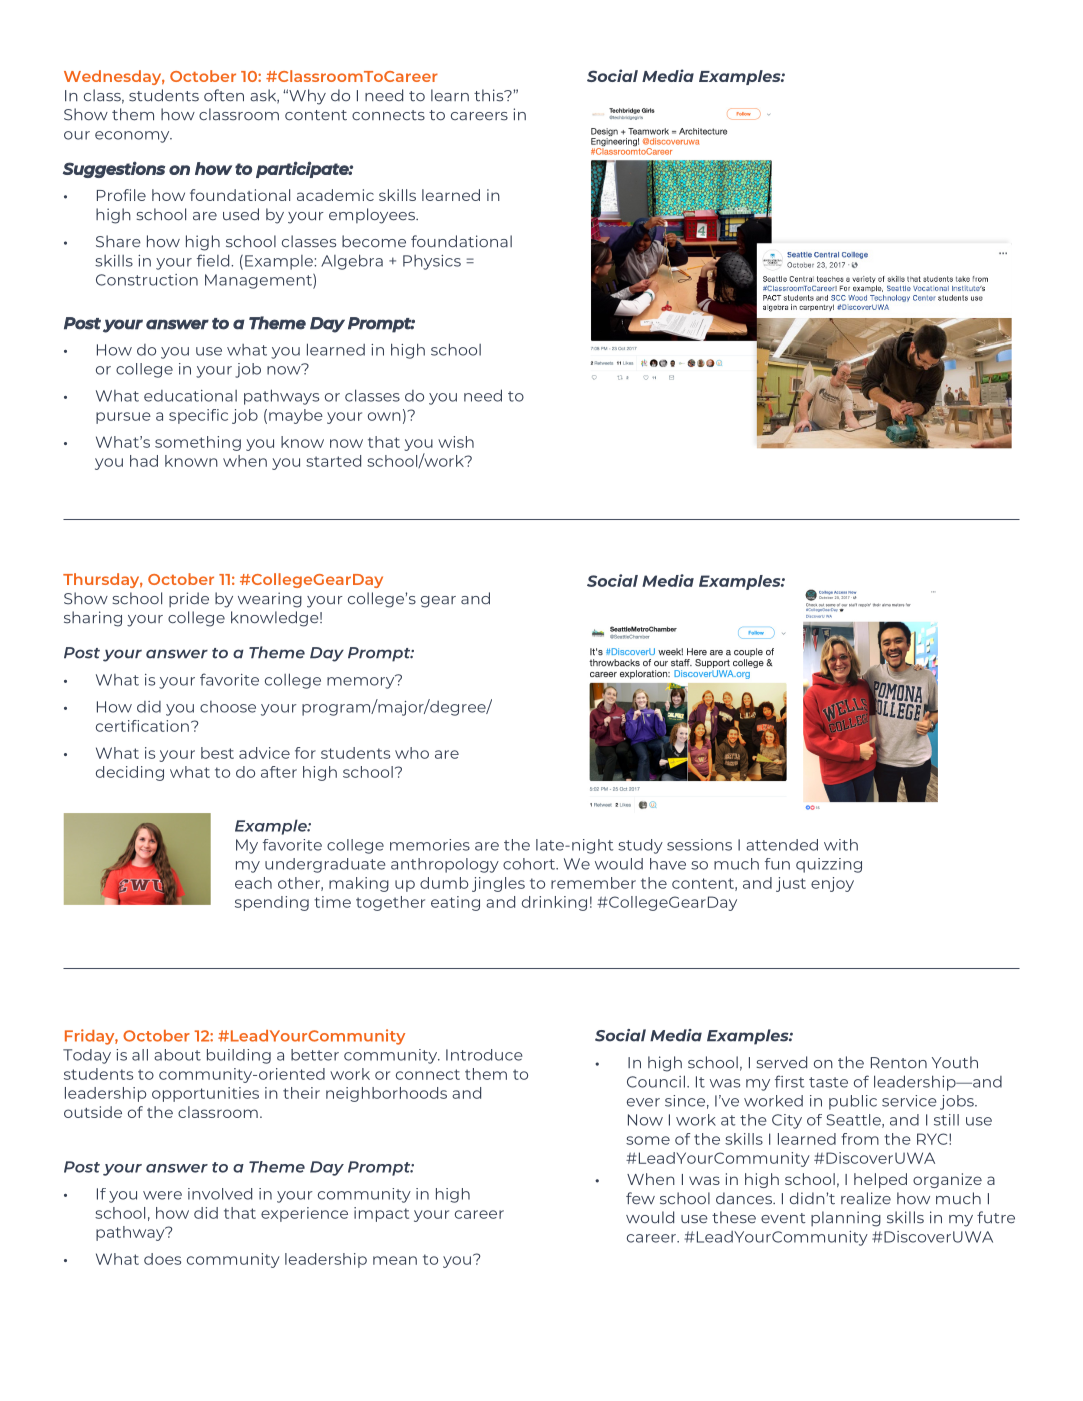 Image resolution: width=1083 pixels, height=1401 pixels. What do you see at coordinates (829, 865) in the page?
I see `quizzing` at bounding box center [829, 865].
